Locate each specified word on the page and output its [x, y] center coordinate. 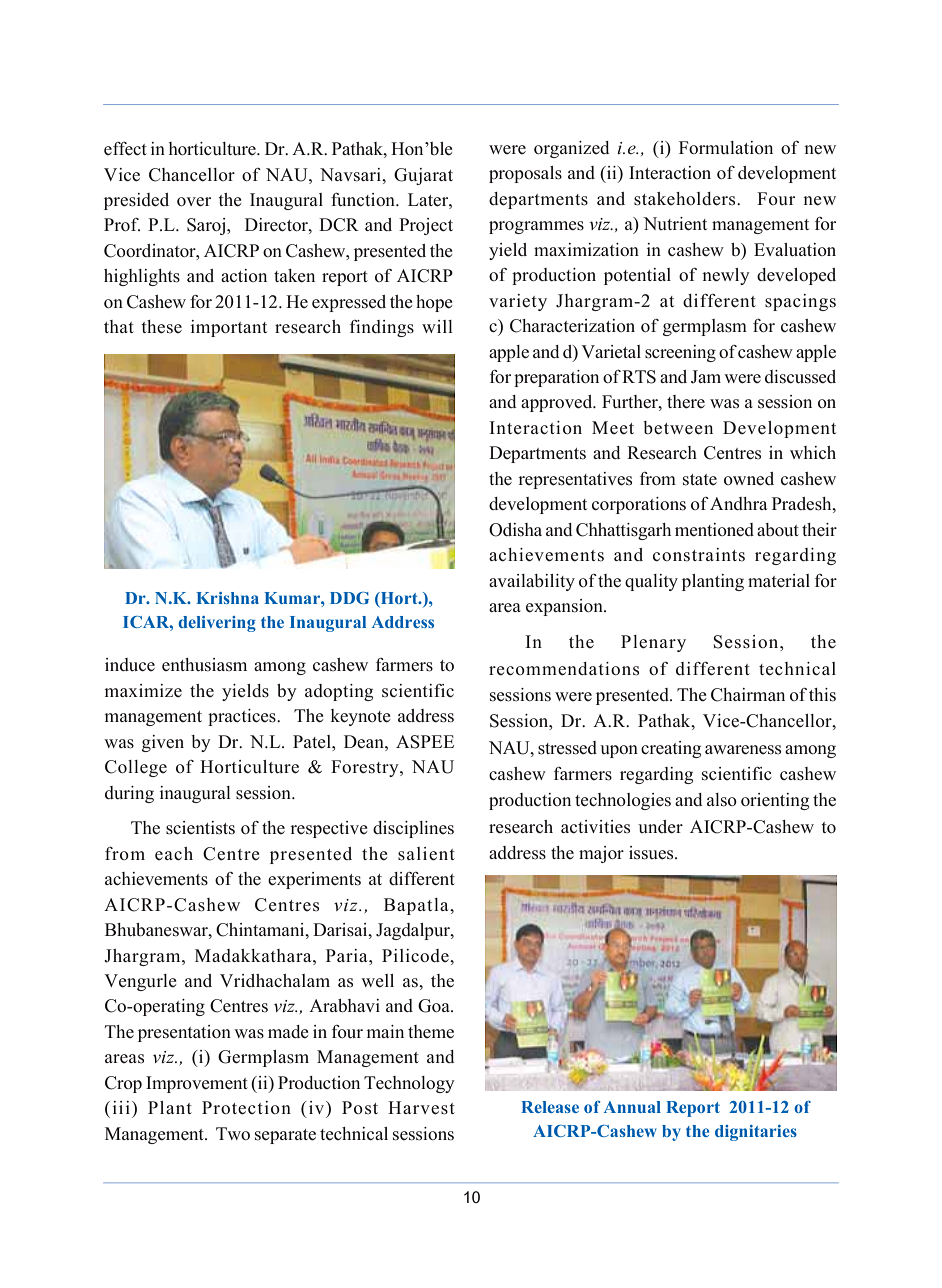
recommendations [564, 669]
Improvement [197, 1084]
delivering [217, 624]
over [194, 202]
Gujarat [423, 176]
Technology [409, 1084]
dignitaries [756, 1133]
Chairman [748, 695]
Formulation [726, 148]
